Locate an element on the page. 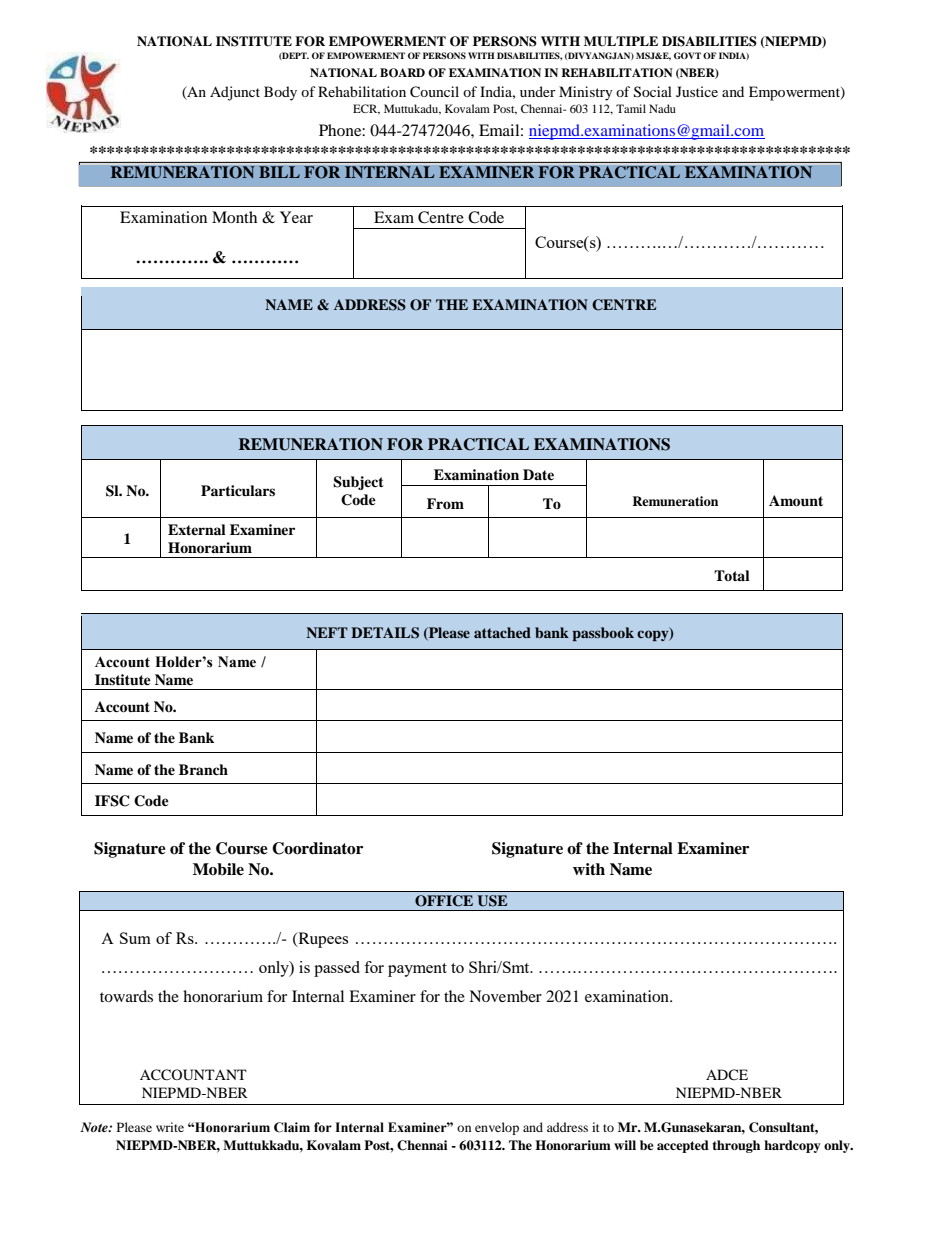 This page has height=1233, width=952. External is located at coordinates (197, 529).
